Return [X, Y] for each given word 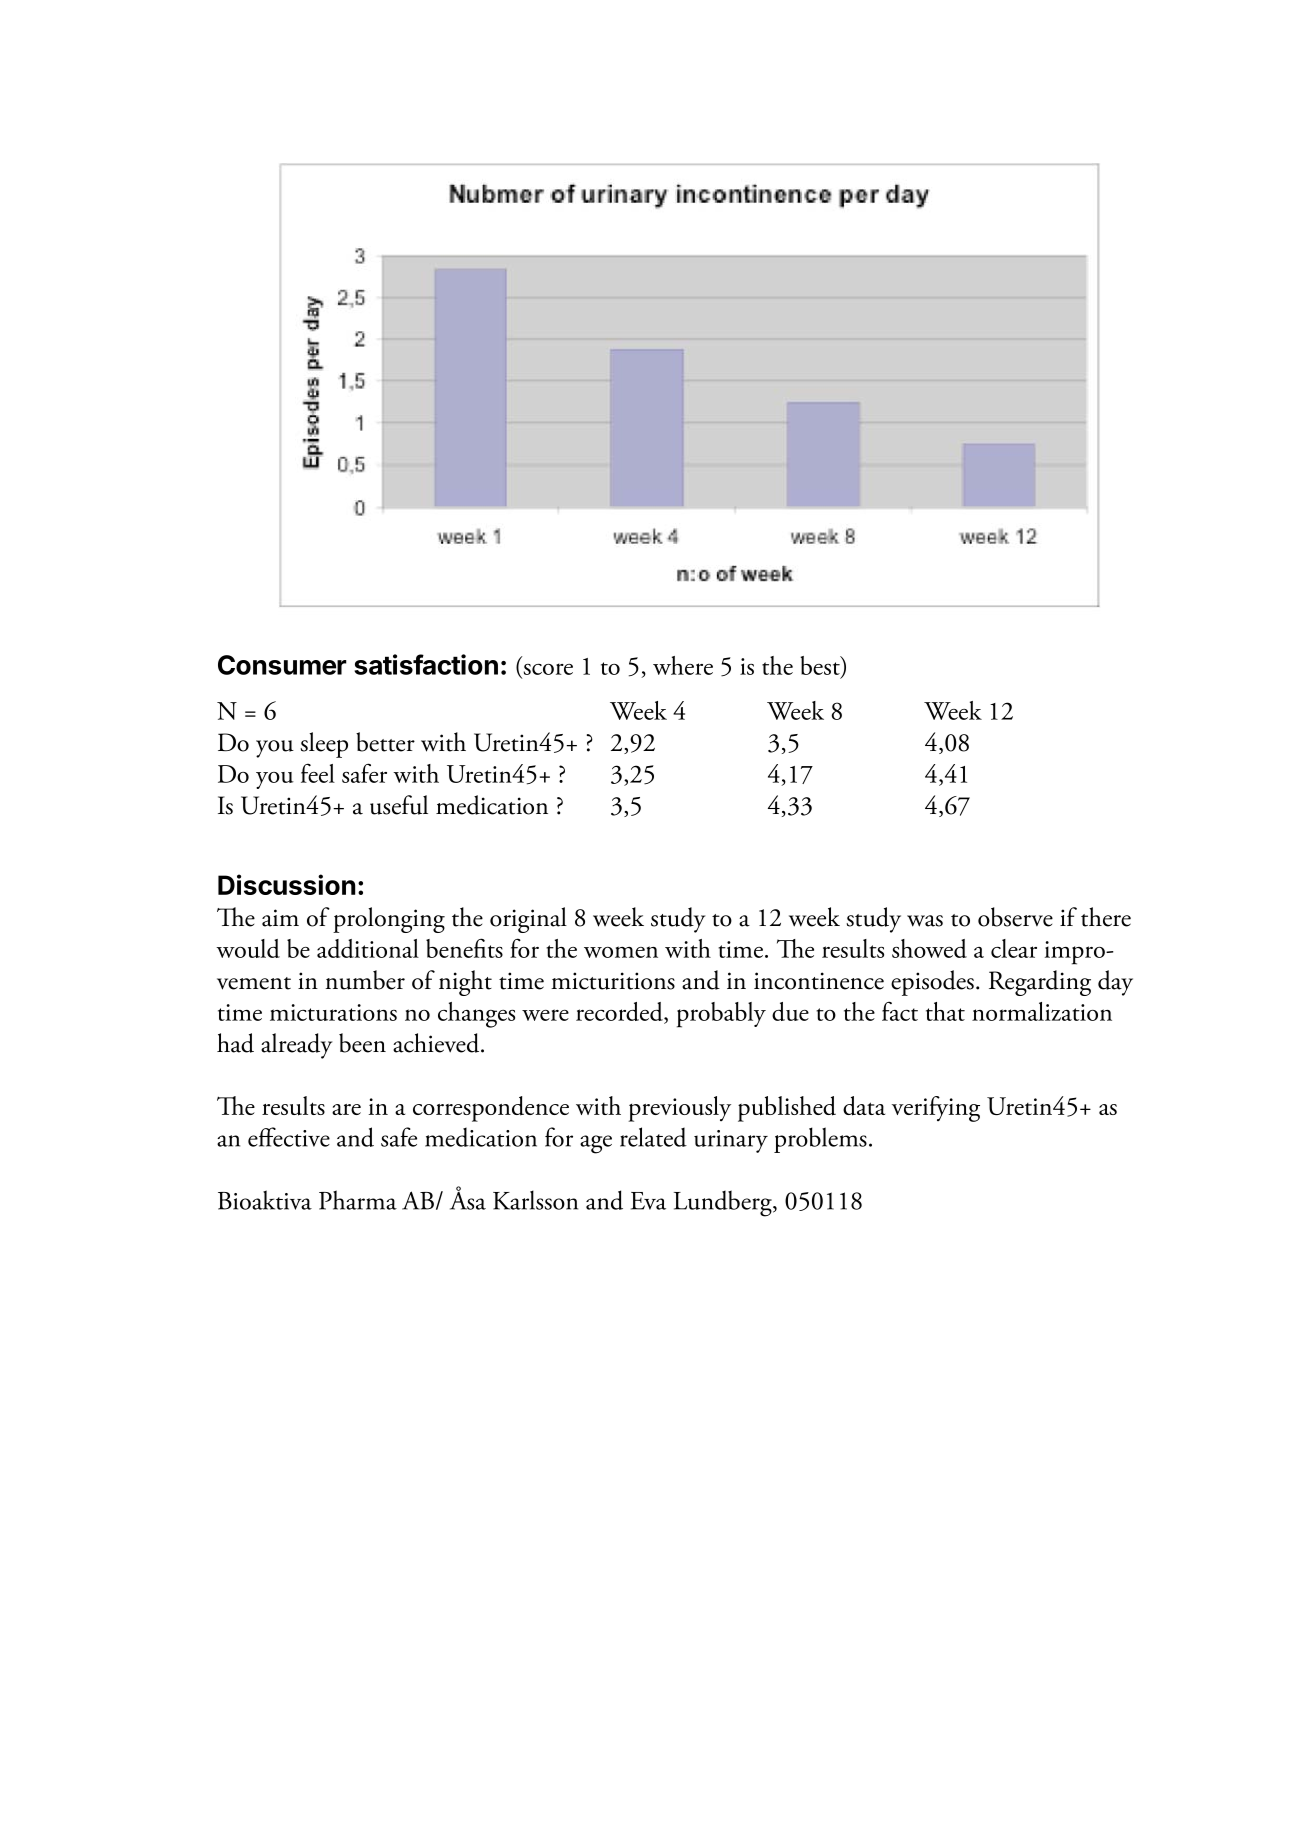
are [346, 1109]
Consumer [282, 665]
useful [399, 805]
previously [679, 1109]
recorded [620, 1013]
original [528, 920]
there [1106, 917]
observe [1015, 917]
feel [318, 773]
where [683, 665]
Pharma [358, 1200]
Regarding [1040, 983]
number [365, 980]
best [821, 666]
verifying [936, 1109]
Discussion [286, 884]
